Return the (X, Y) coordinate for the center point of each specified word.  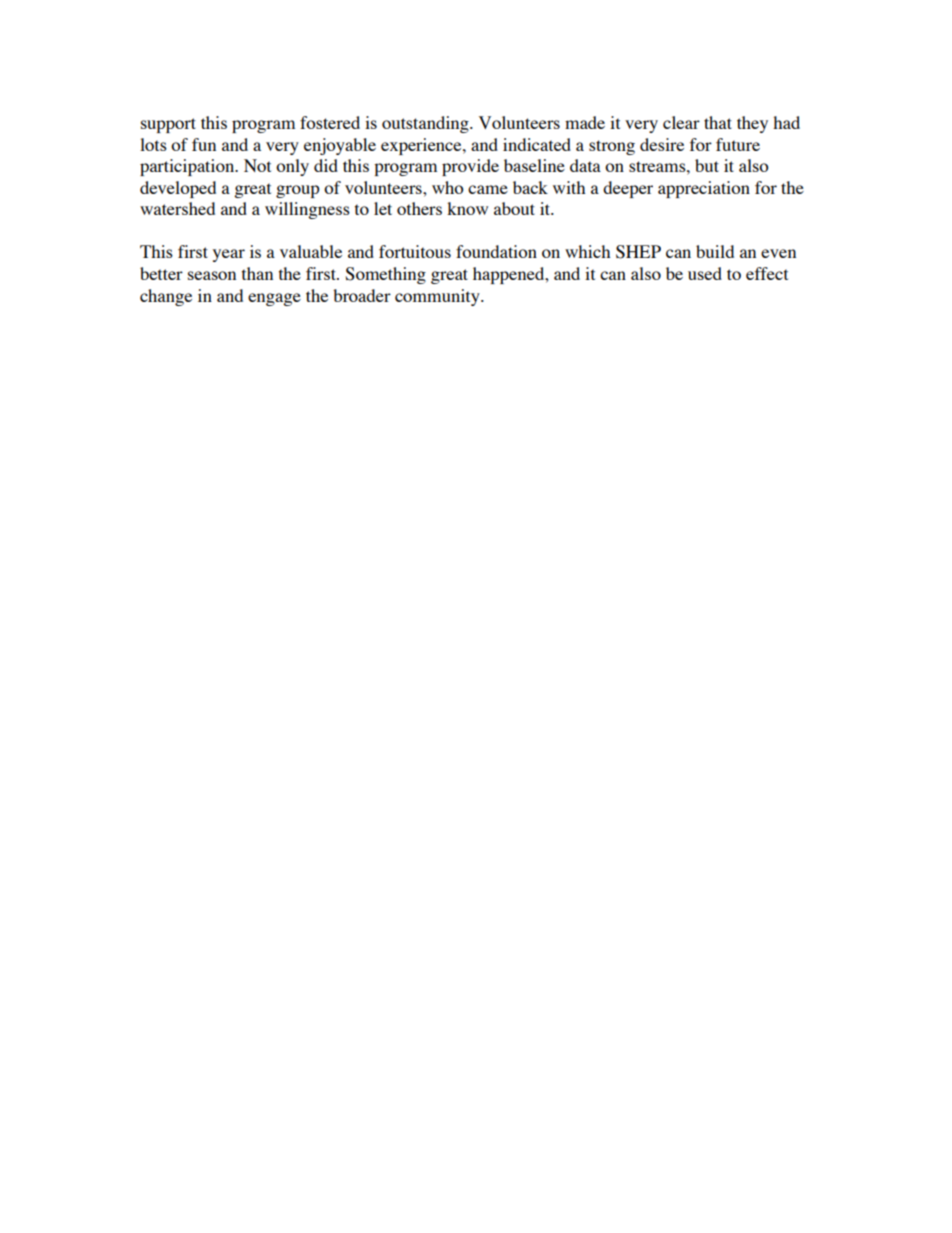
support (168, 125)
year (229, 255)
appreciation (704, 189)
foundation (496, 251)
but (707, 165)
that (718, 122)
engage (274, 299)
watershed (177, 208)
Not (257, 165)
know (467, 208)
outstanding (426, 124)
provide (470, 167)
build (715, 251)
